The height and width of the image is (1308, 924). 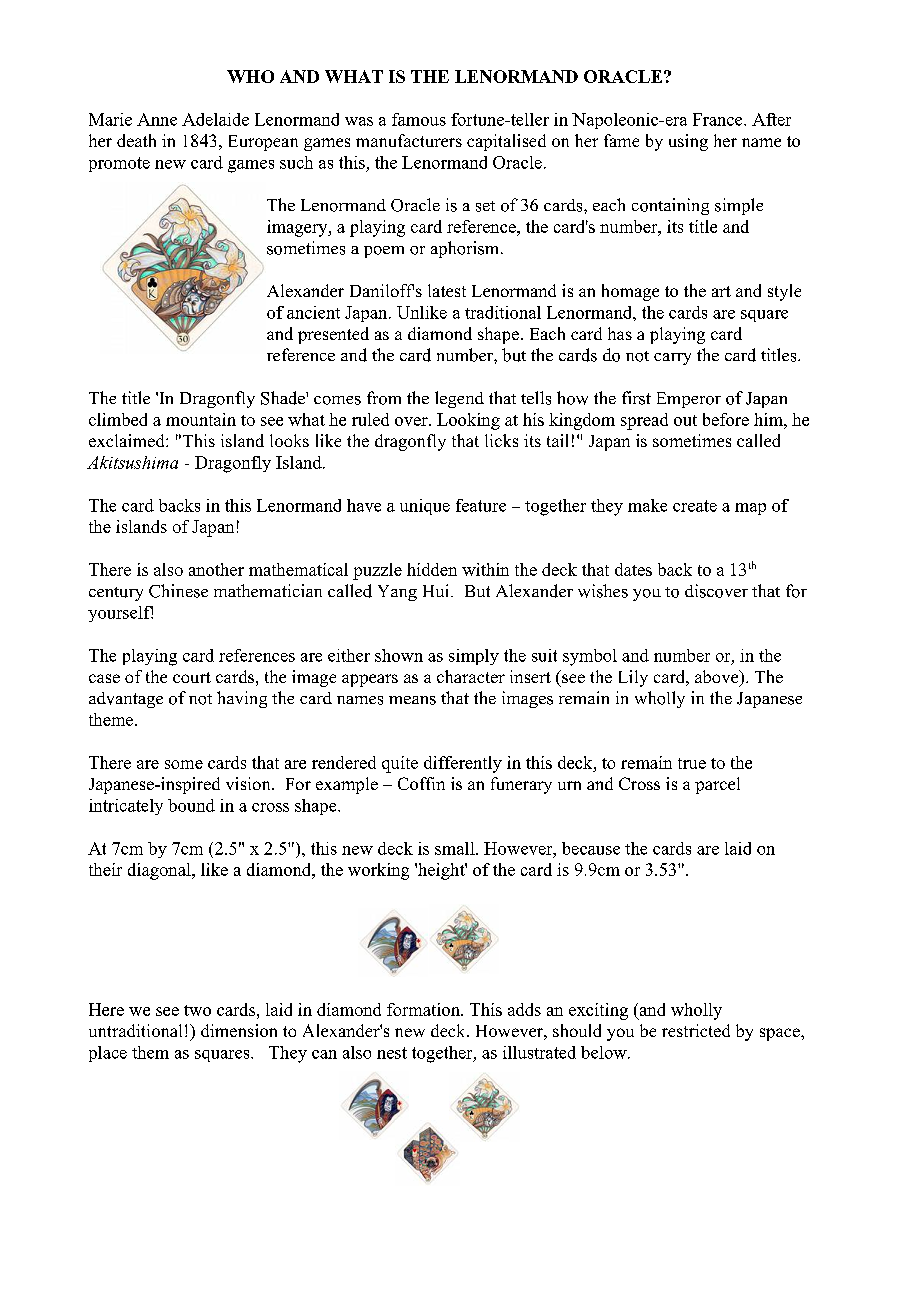 What do you see at coordinates (459, 399) in the image?
I see `legend` at bounding box center [459, 399].
